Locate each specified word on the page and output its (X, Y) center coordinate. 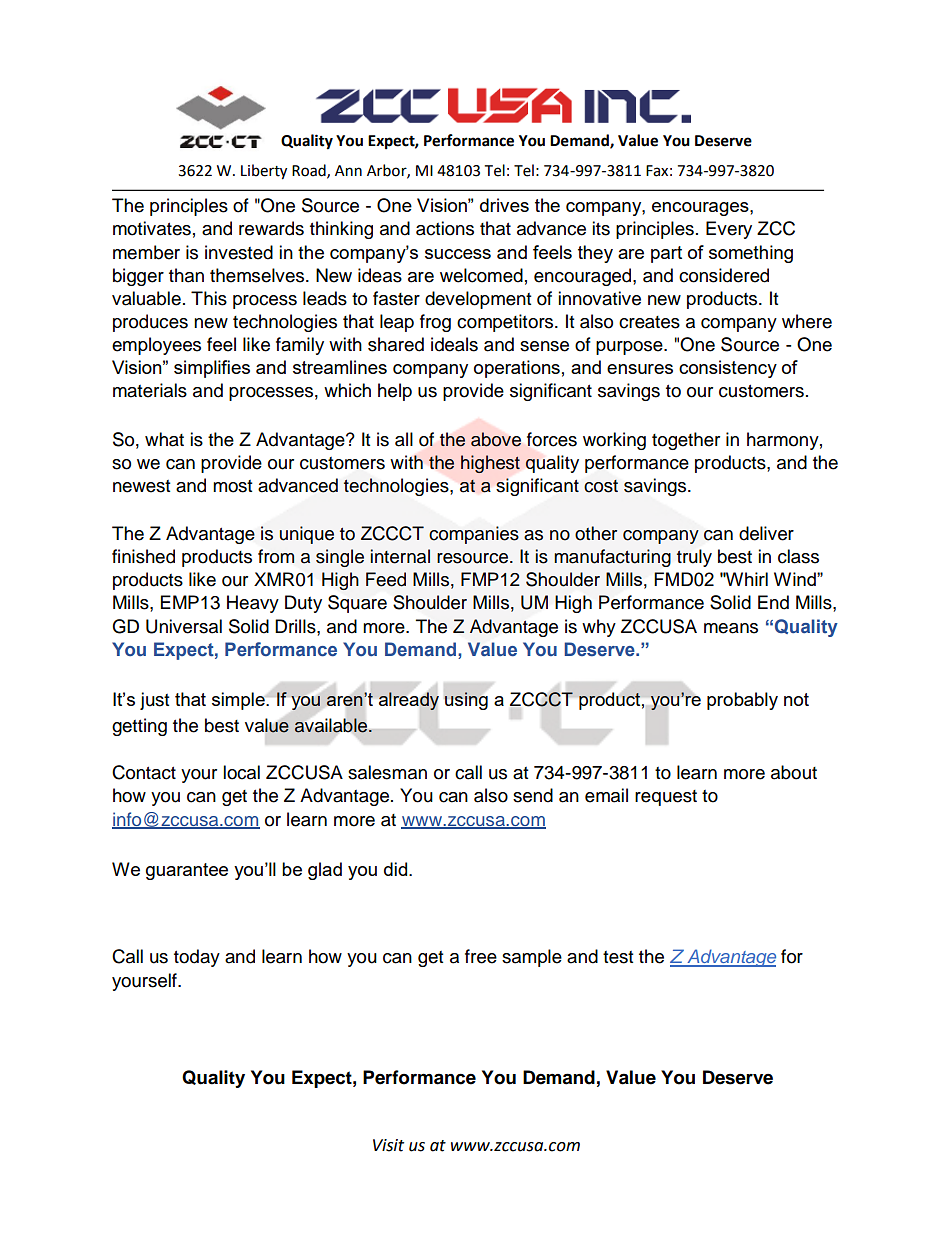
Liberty (264, 172)
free (481, 956)
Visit (388, 1145)
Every (729, 230)
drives (504, 205)
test (618, 957)
